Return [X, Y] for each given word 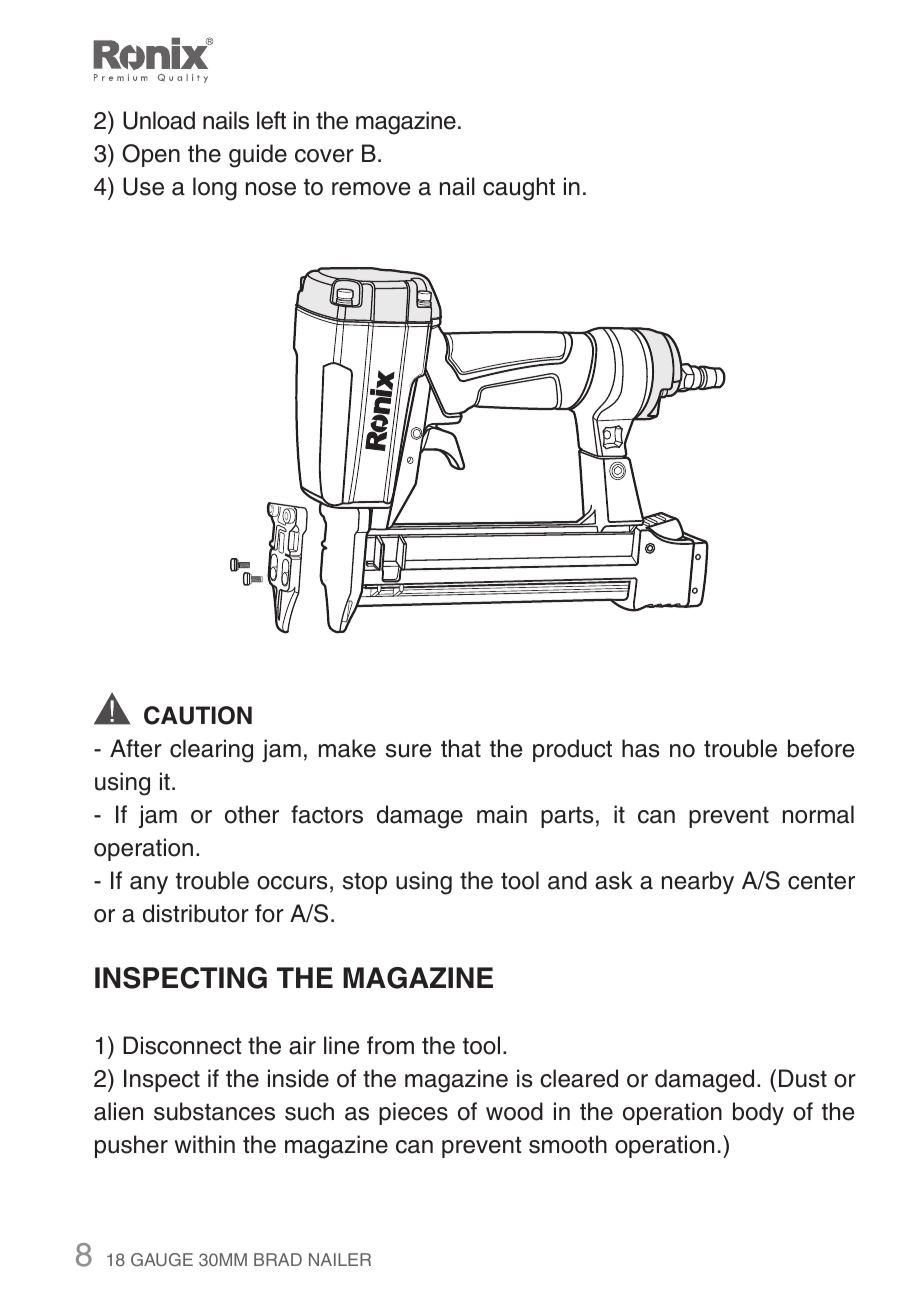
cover [324, 156]
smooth [568, 1144]
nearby [698, 882]
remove [371, 189]
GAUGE [162, 1260]
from [390, 1045]
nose [271, 189]
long [215, 189]
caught [519, 189]
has [640, 748]
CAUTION [198, 715]
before [821, 748]
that [461, 748]
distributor [196, 913]
